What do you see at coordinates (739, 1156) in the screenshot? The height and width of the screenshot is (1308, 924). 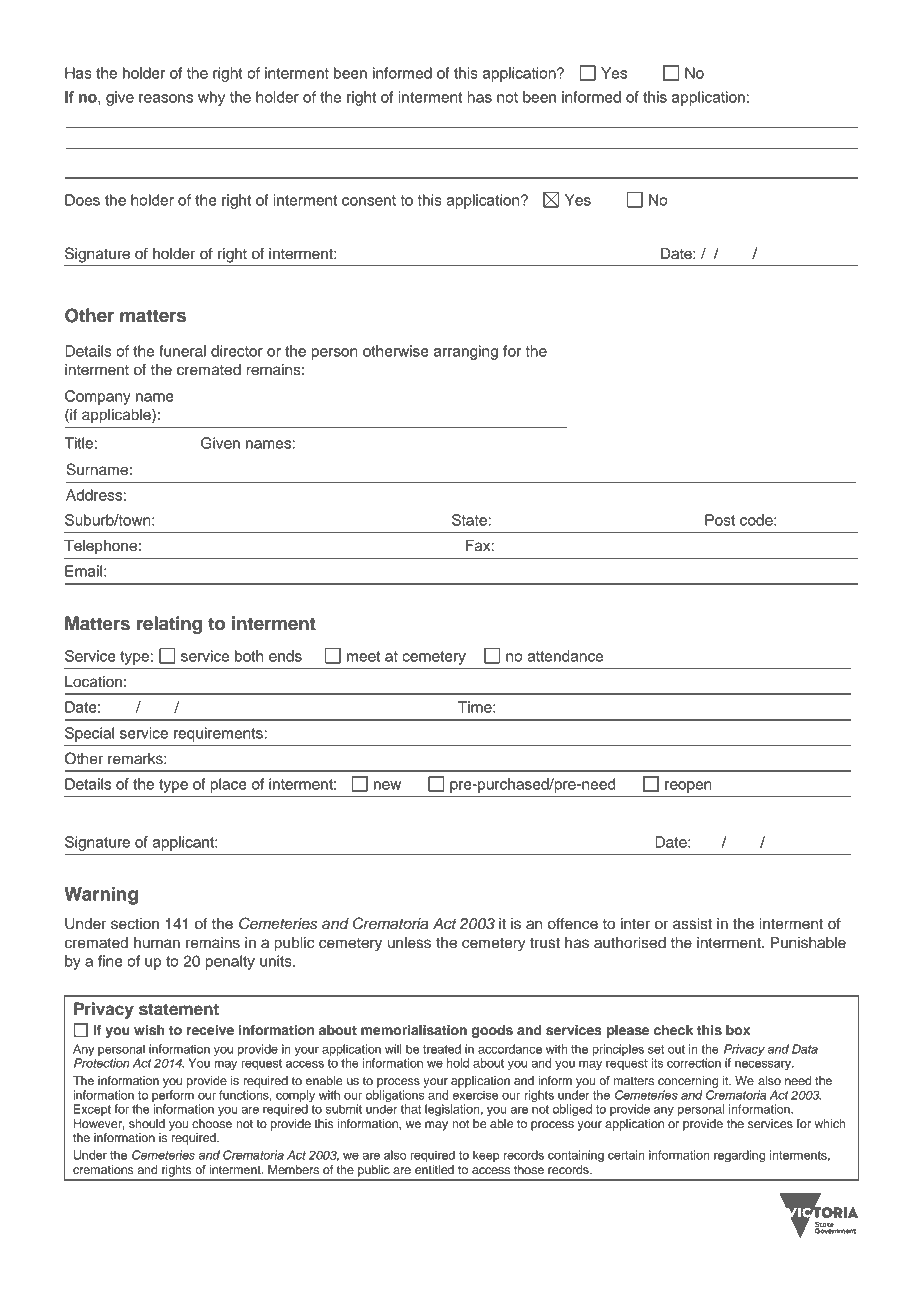 I see `regarding` at bounding box center [739, 1156].
